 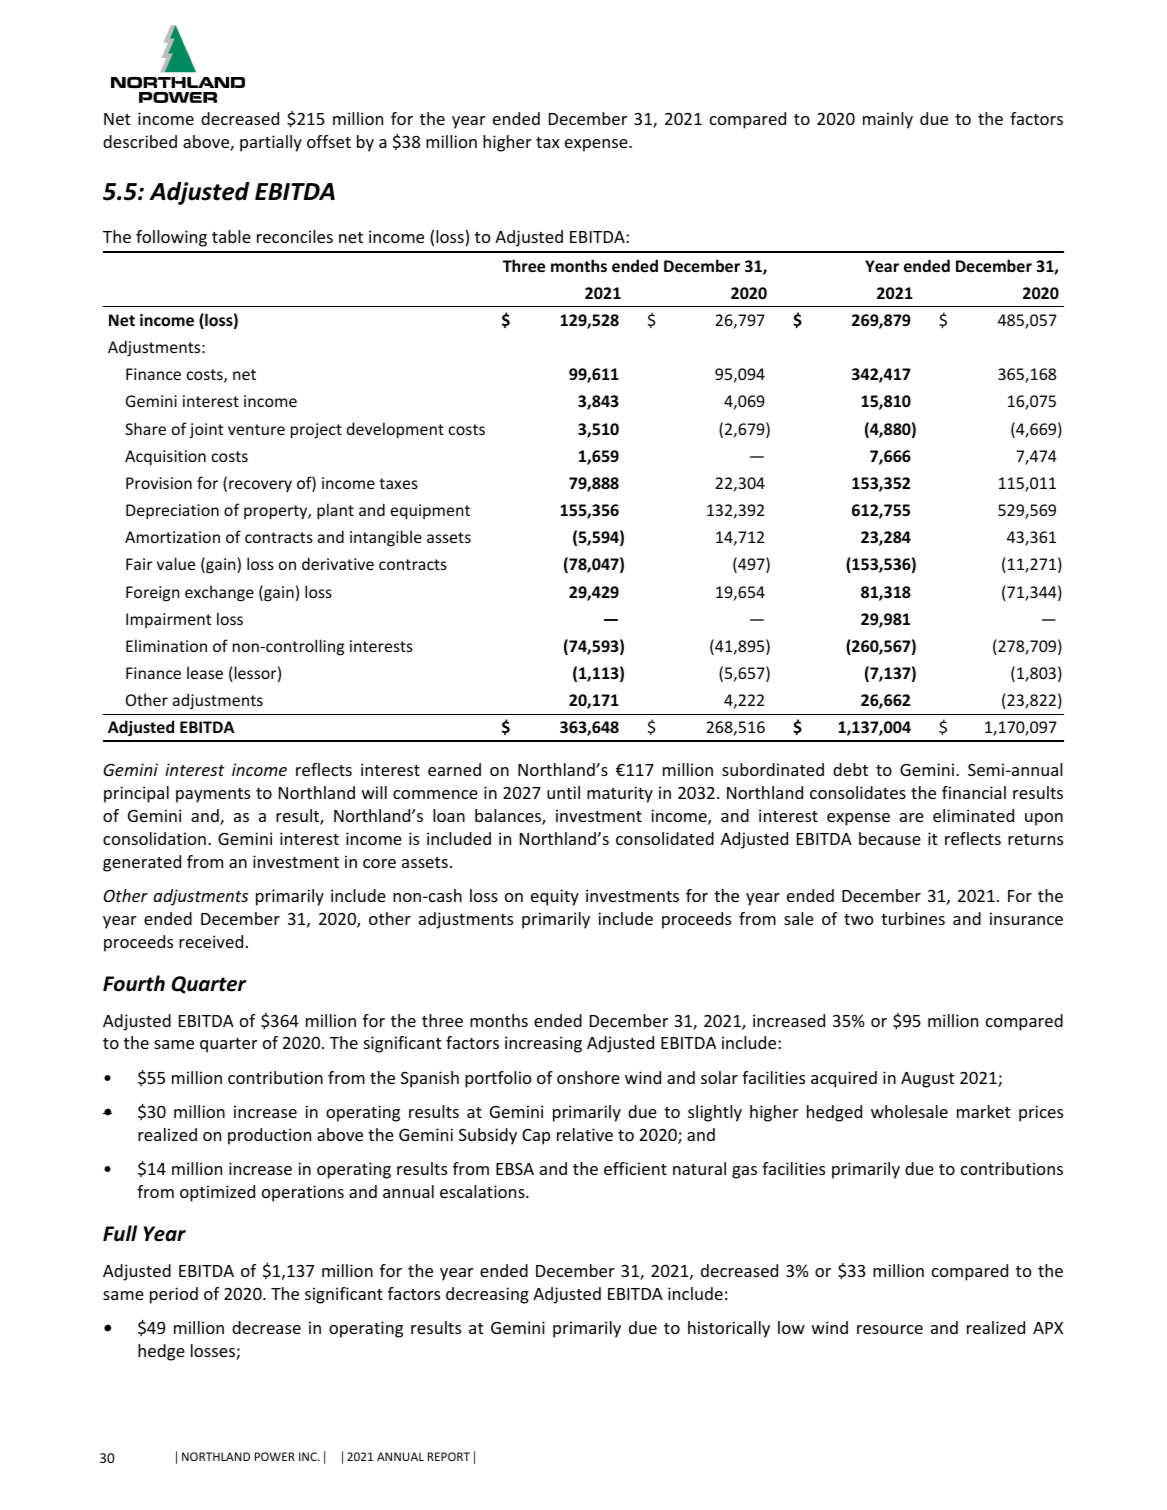 I want to click on offset, so click(x=329, y=141).
